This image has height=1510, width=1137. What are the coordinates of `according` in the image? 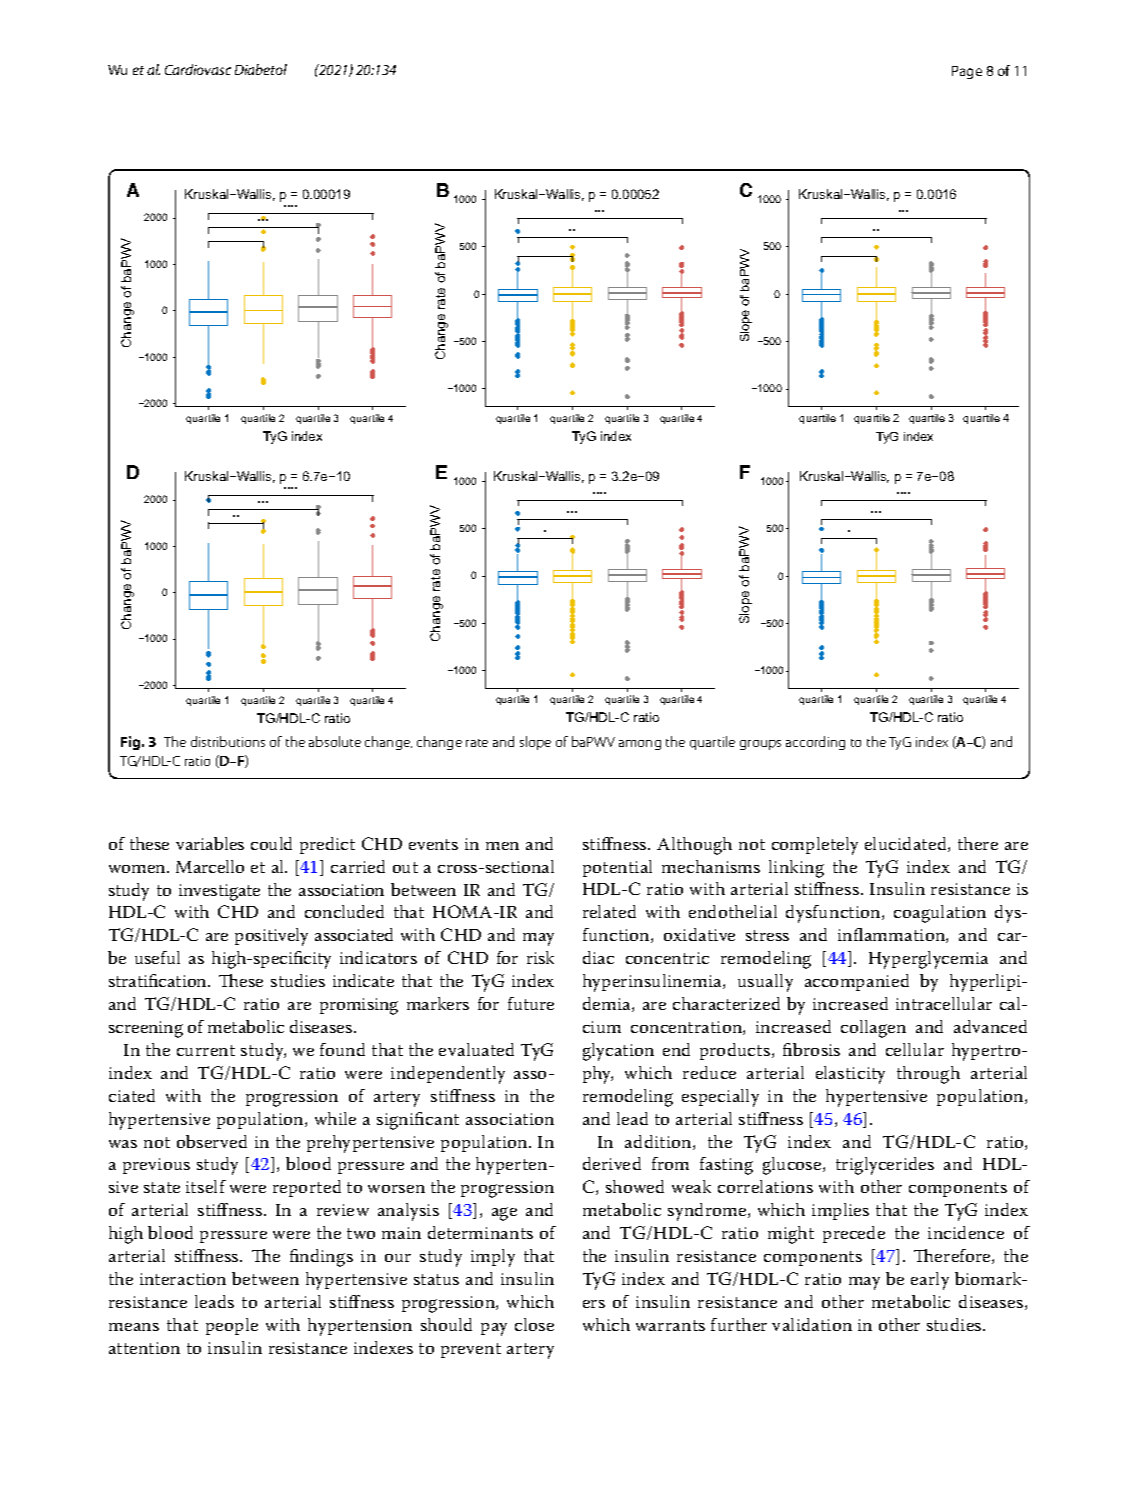 It's located at (815, 743).
